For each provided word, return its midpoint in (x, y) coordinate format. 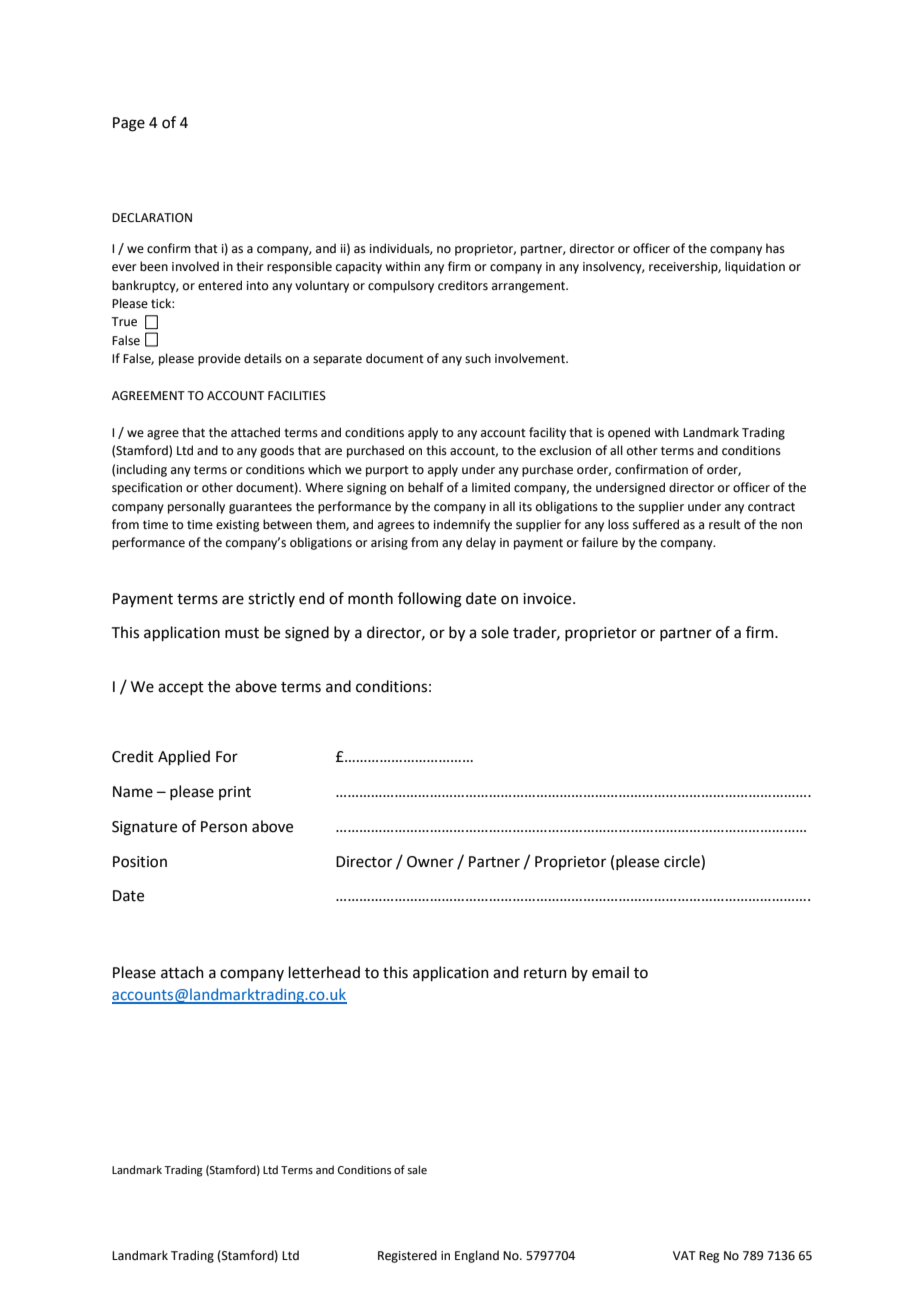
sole (495, 632)
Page (129, 124)
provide (219, 359)
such (478, 358)
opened (629, 433)
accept (181, 688)
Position (140, 862)
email (610, 972)
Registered (407, 1256)
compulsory (401, 286)
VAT (684, 1255)
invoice (548, 599)
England (477, 1256)
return (545, 973)
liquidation (755, 267)
